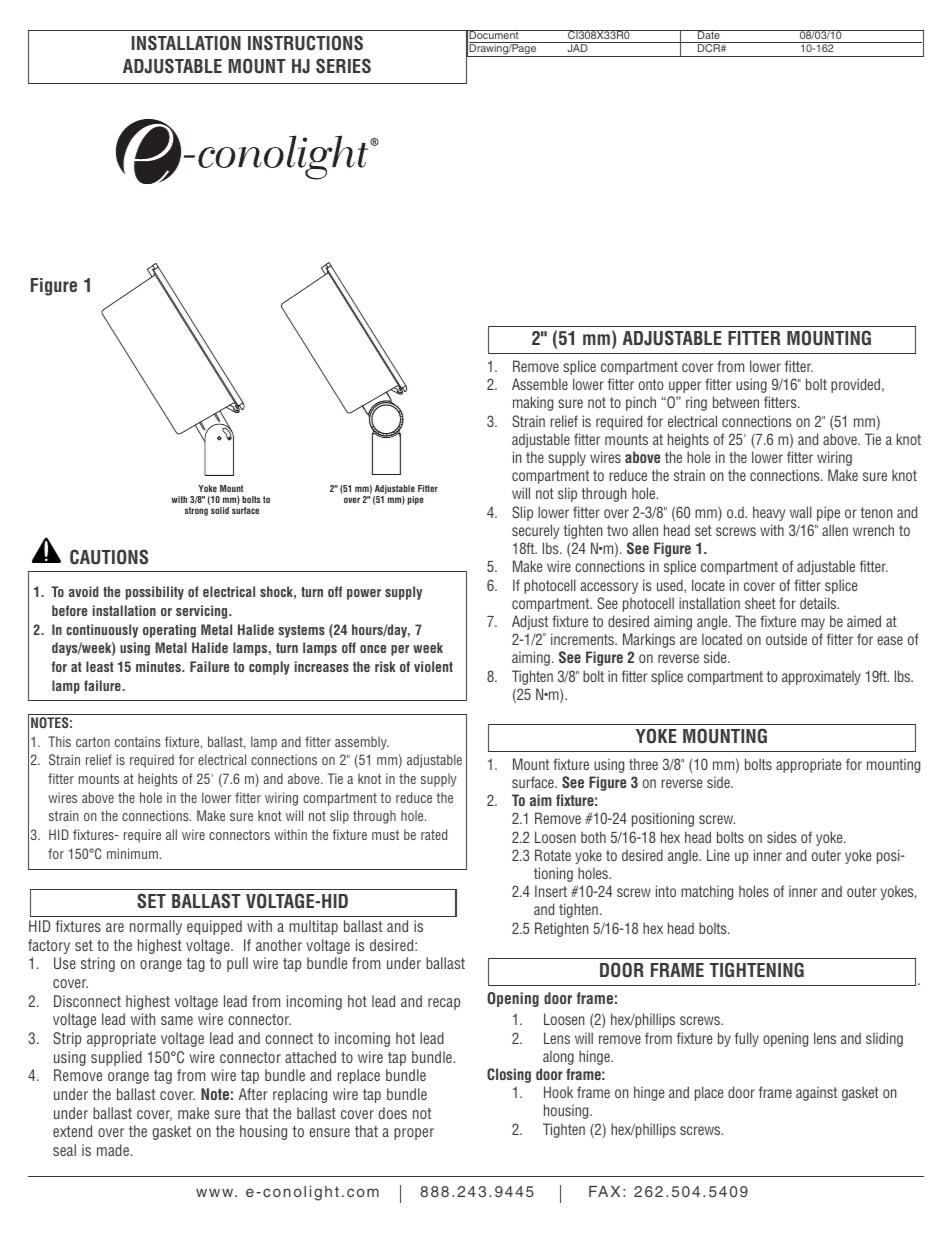 Image resolution: width=952 pixels, height=1233 pixels. I want to click on made, so click(114, 1150).
